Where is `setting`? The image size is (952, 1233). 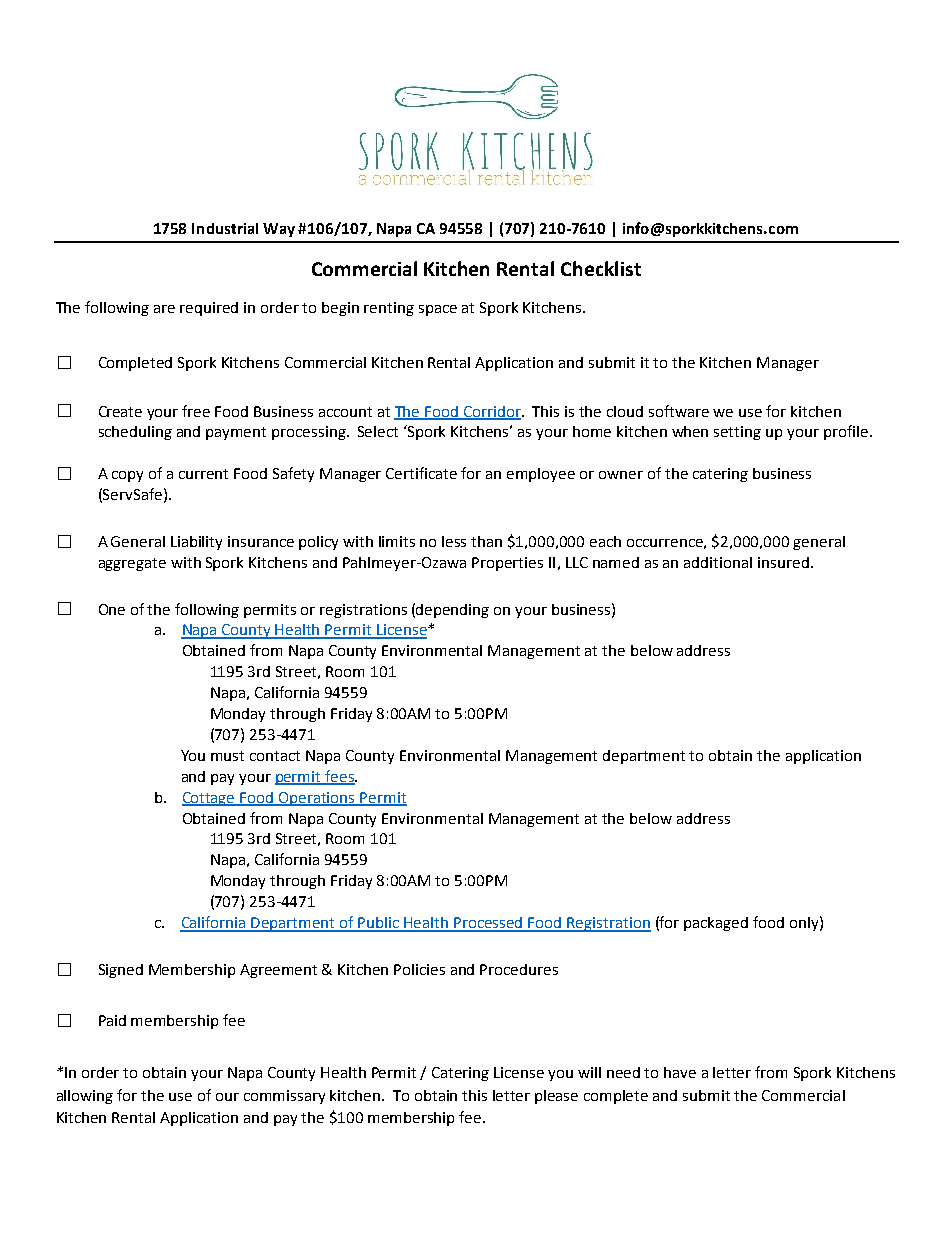 setting is located at coordinates (737, 433).
